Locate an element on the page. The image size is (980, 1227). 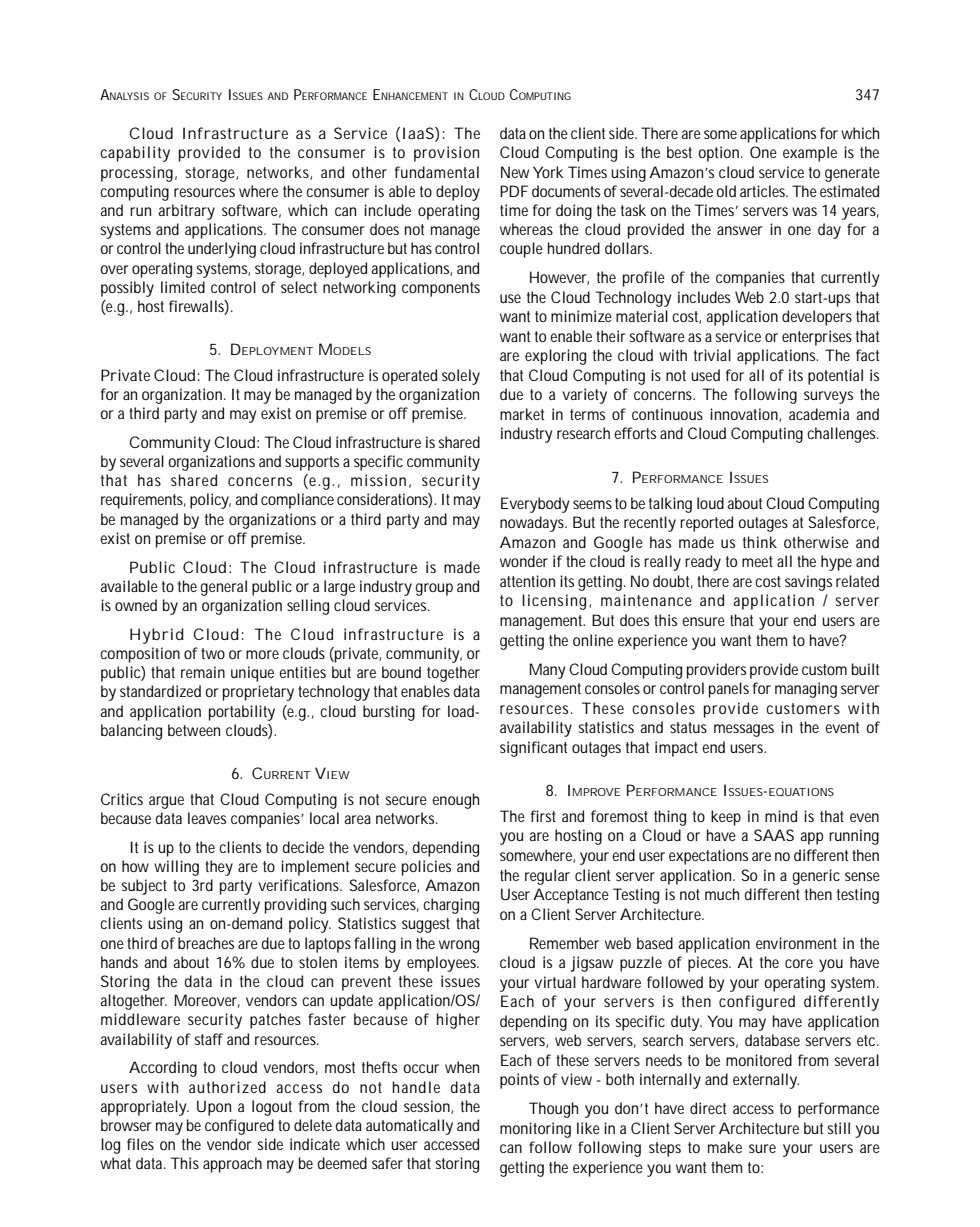
remain is located at coordinates (203, 672).
